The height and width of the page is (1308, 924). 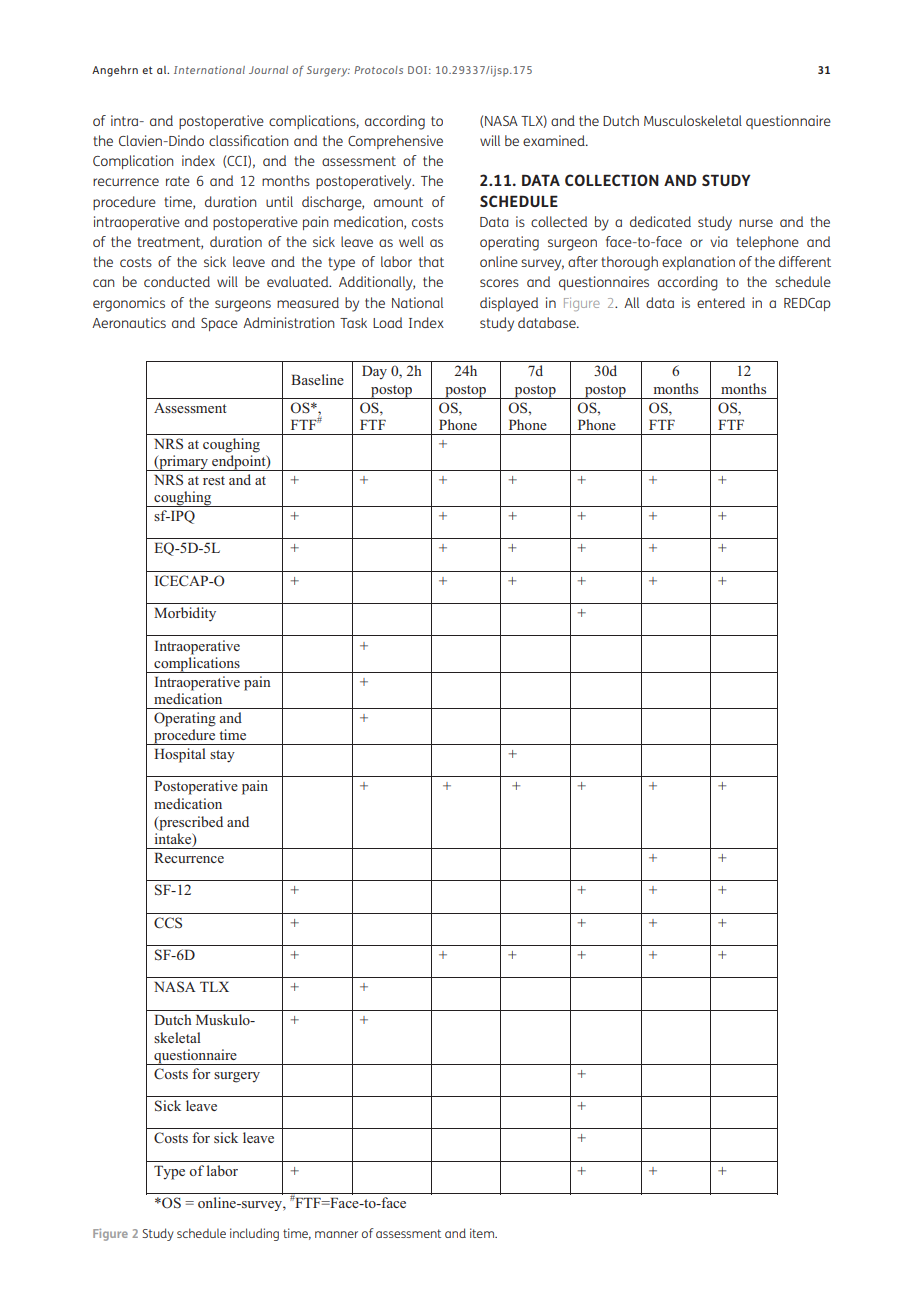 I want to click on displayed, so click(x=509, y=304).
